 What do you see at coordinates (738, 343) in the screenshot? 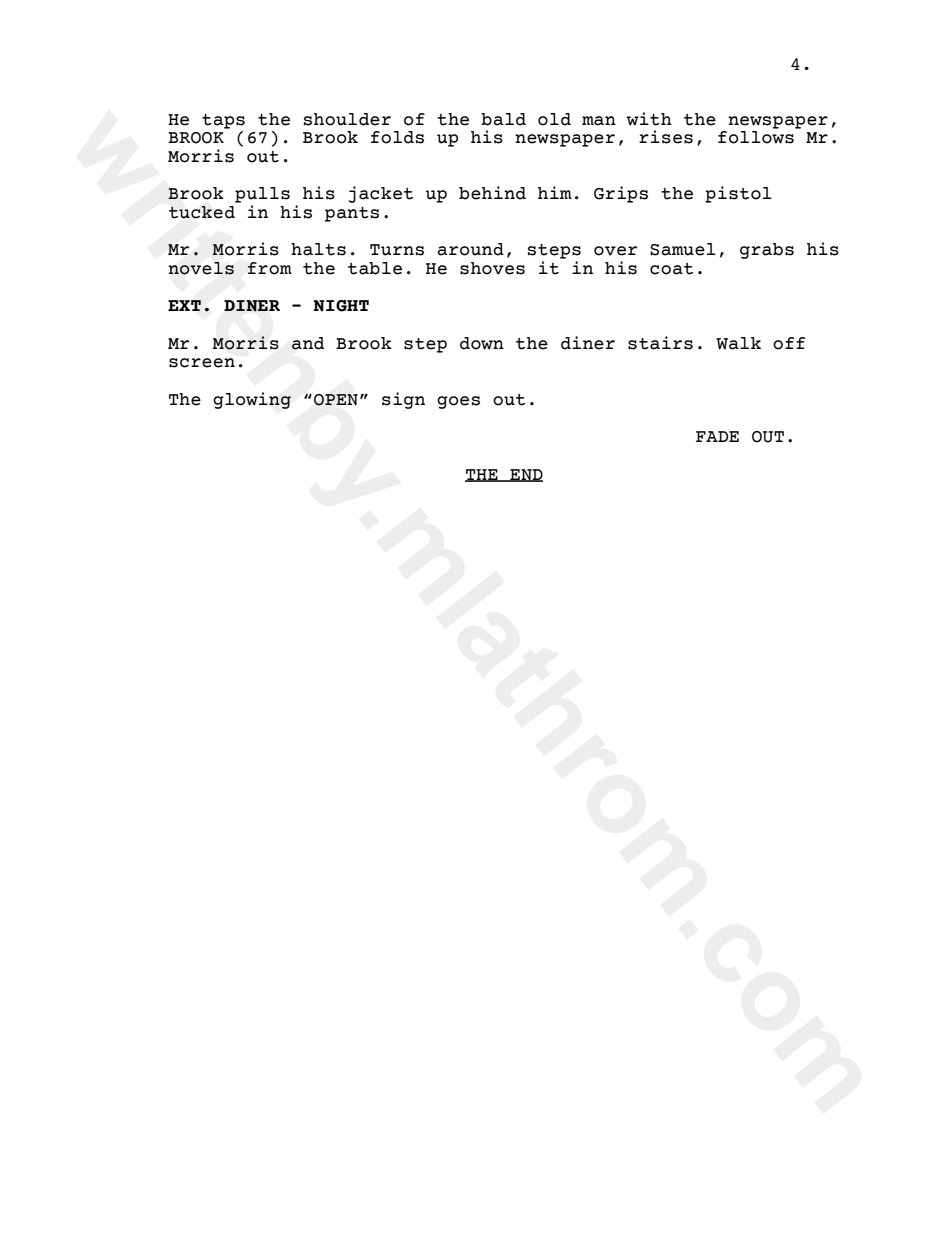
I see `Walk` at bounding box center [738, 343].
